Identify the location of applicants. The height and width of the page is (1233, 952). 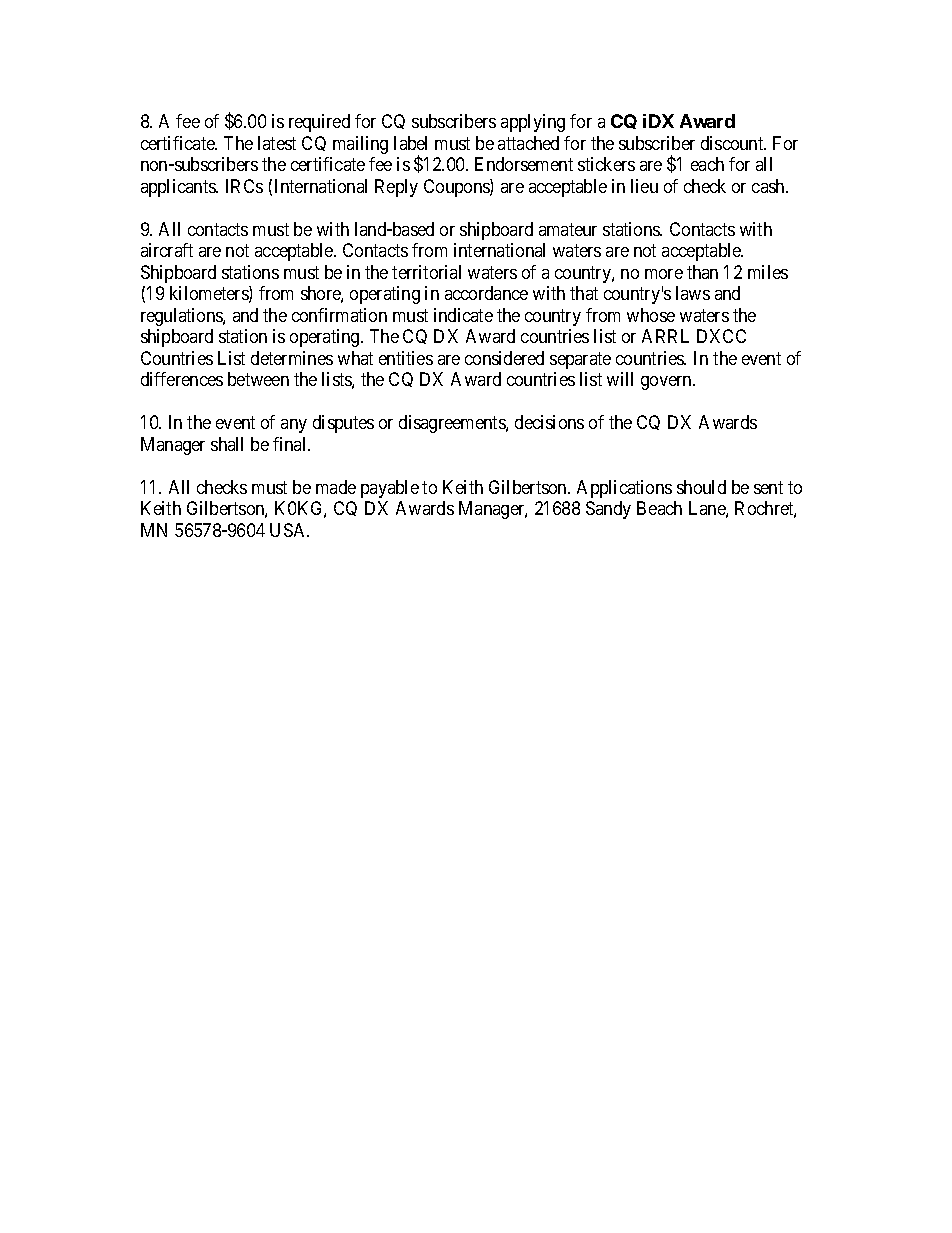
(179, 188).
